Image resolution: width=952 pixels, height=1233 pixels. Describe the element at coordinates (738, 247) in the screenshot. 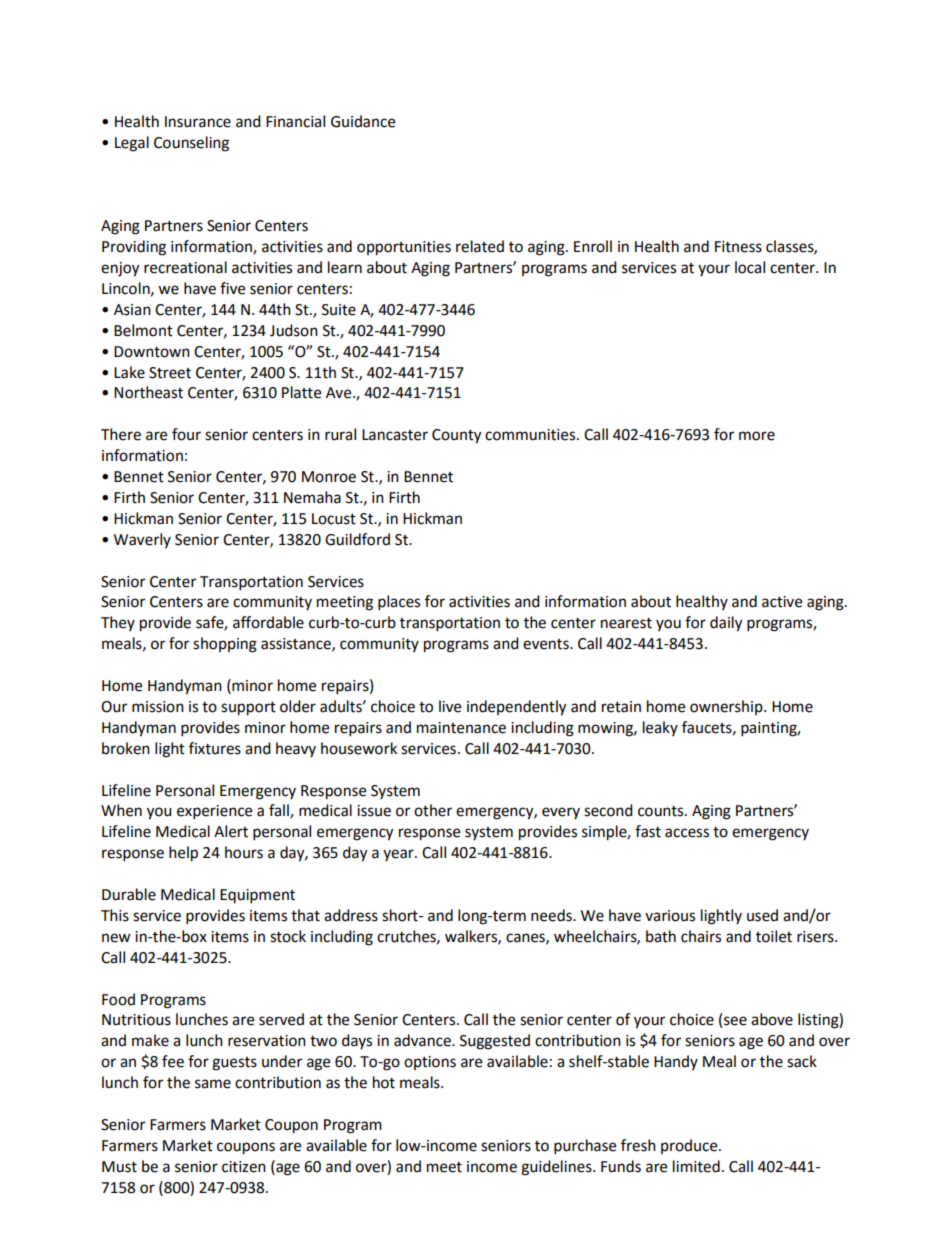

I see `Fitness` at that location.
